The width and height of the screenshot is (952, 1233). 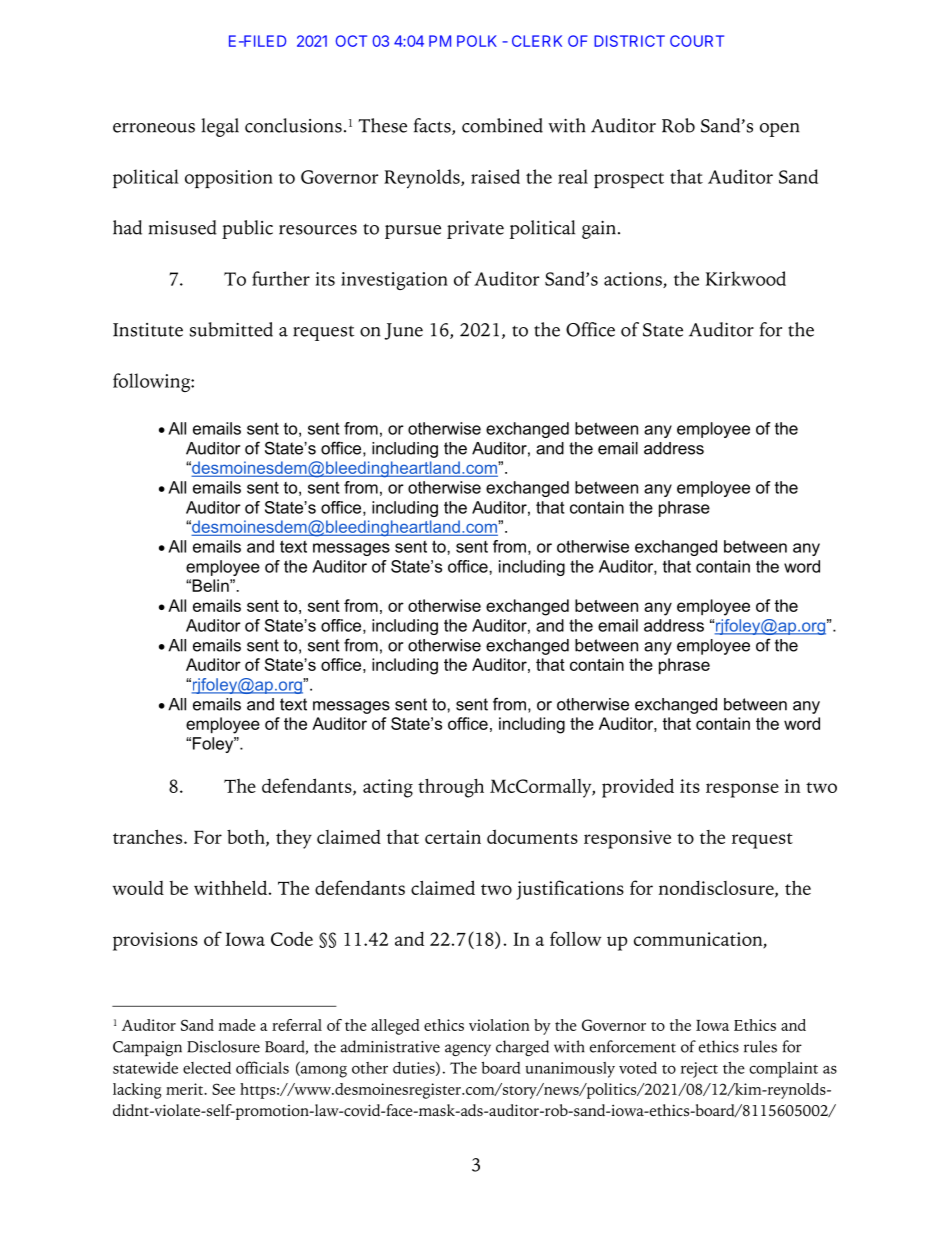 I want to click on both, so click(x=247, y=838).
